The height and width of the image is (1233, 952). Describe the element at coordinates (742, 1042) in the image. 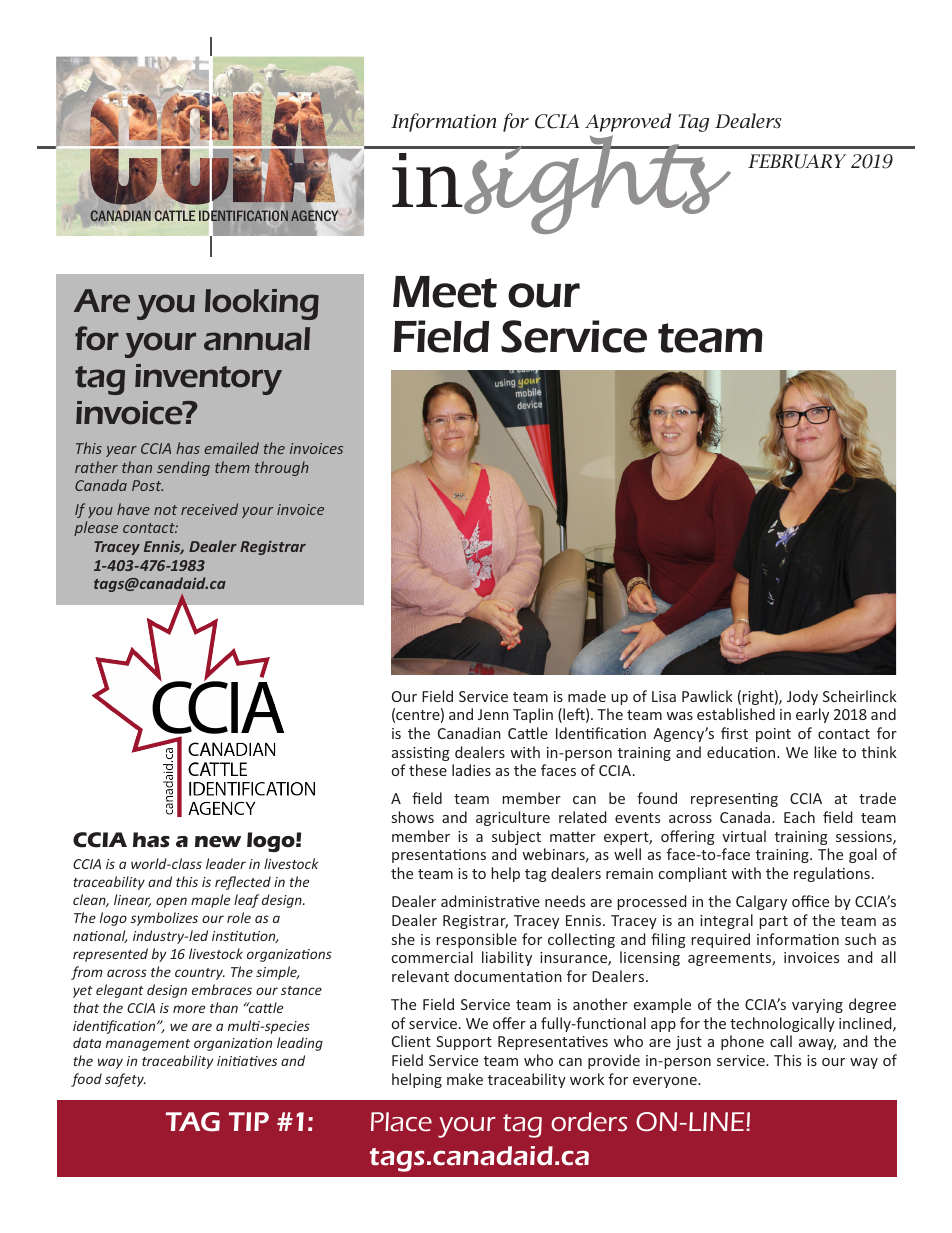

I see `phone` at that location.
